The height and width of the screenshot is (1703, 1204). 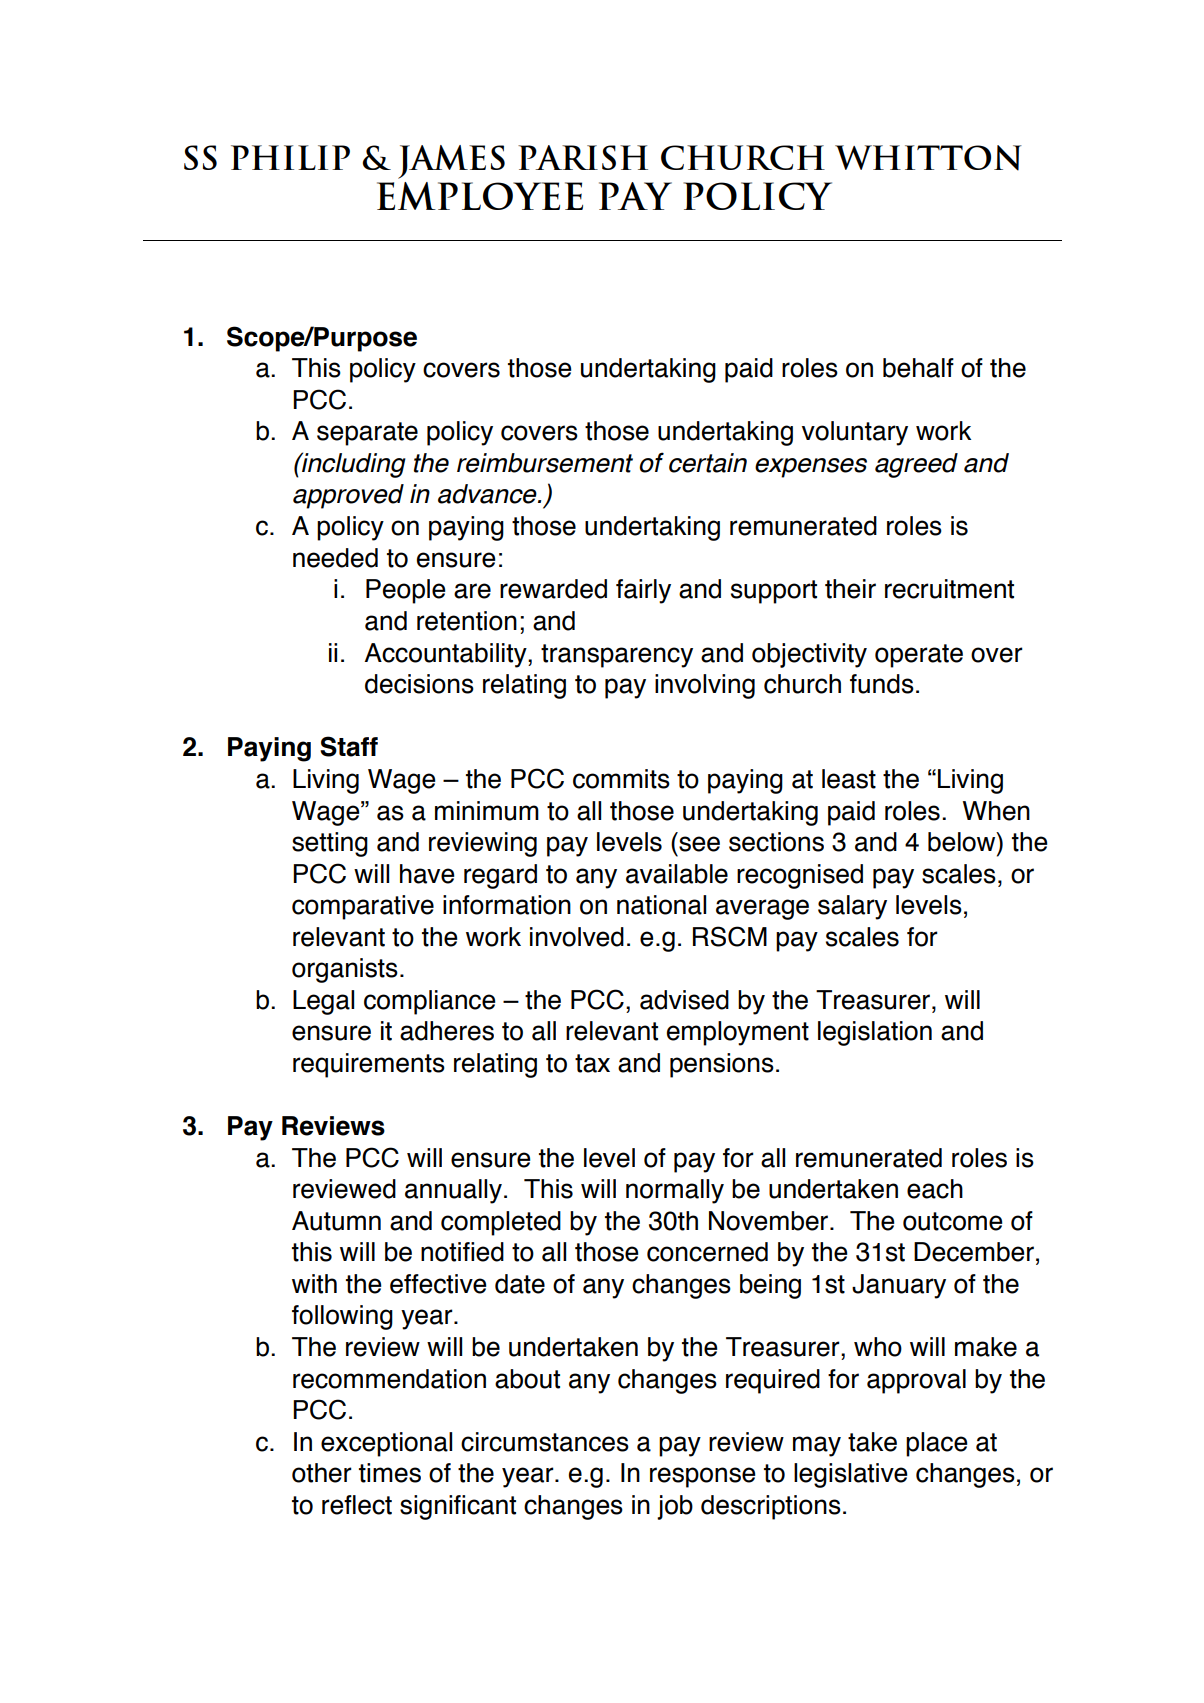 I want to click on approved, so click(x=348, y=496).
